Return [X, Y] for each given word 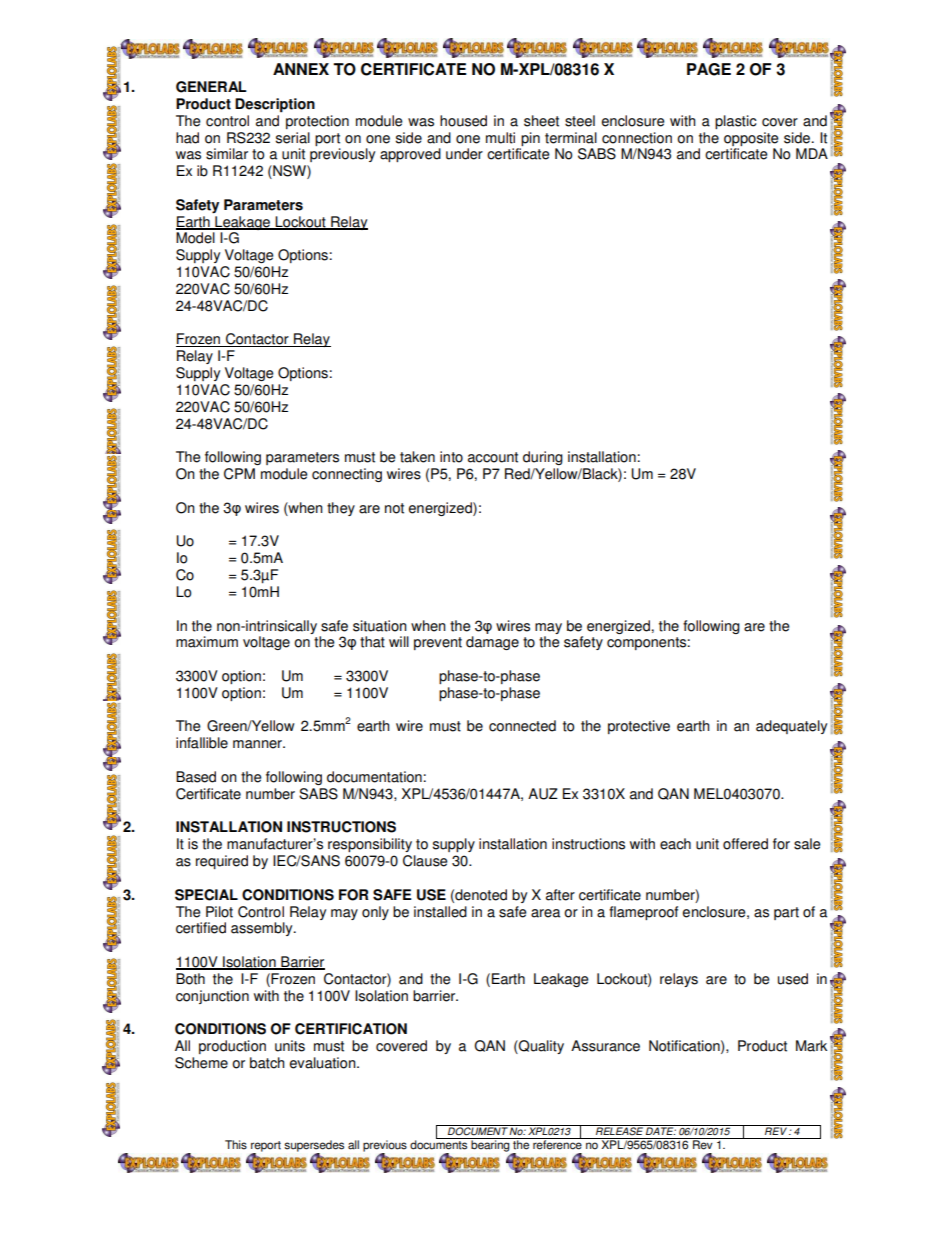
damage [492, 643]
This [236, 1145]
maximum [207, 642]
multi [500, 138]
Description [275, 105]
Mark [811, 1046]
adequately [791, 727]
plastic [736, 122]
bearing [490, 1146]
